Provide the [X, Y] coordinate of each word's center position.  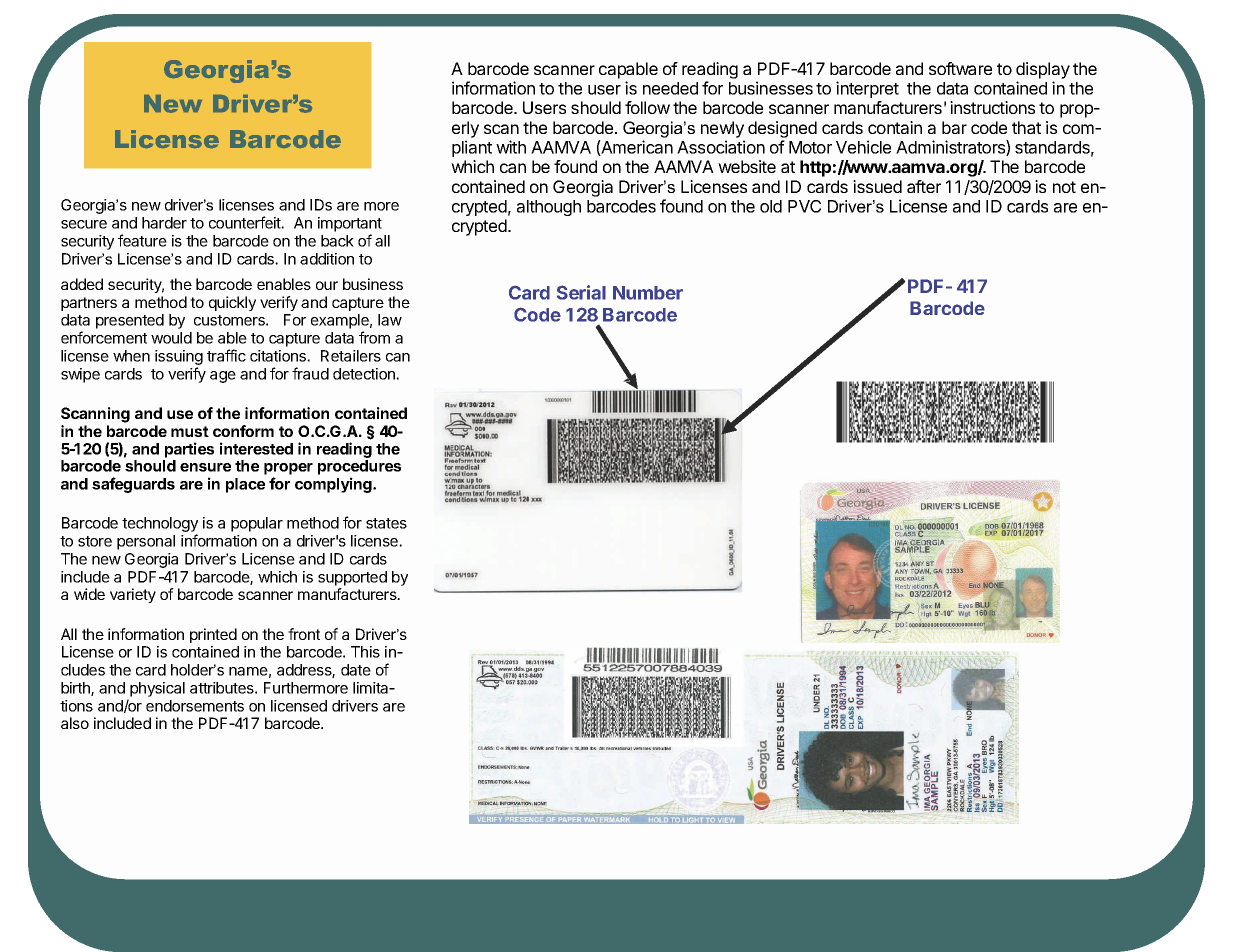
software [960, 68]
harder [164, 223]
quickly [232, 303]
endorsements [195, 706]
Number [648, 293]
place [245, 485]
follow [647, 107]
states [386, 523]
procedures [359, 467]
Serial [581, 292]
